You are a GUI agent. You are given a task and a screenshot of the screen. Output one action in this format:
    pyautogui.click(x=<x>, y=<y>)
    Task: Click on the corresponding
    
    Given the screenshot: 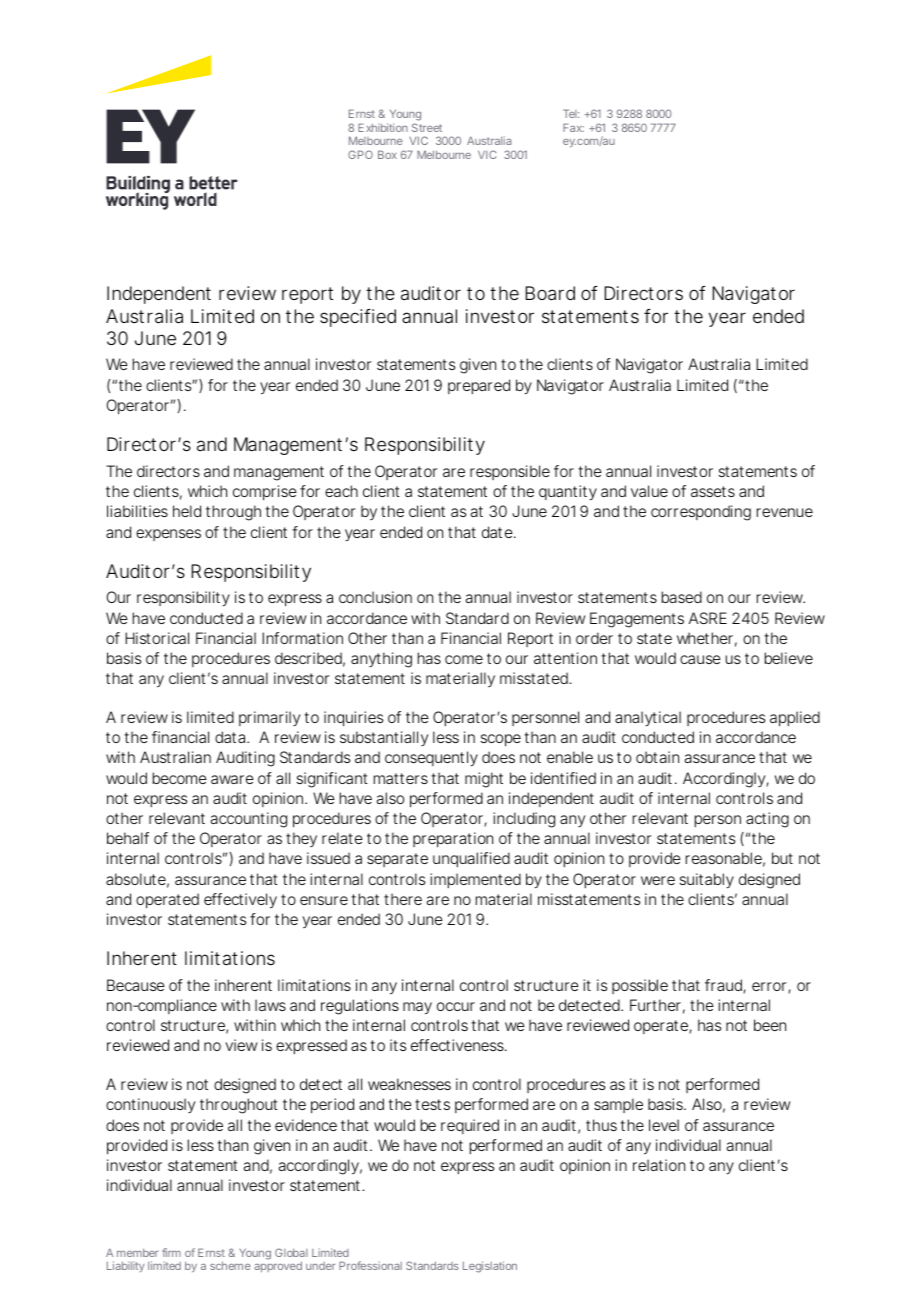 What is the action you would take?
    pyautogui.click(x=701, y=513)
